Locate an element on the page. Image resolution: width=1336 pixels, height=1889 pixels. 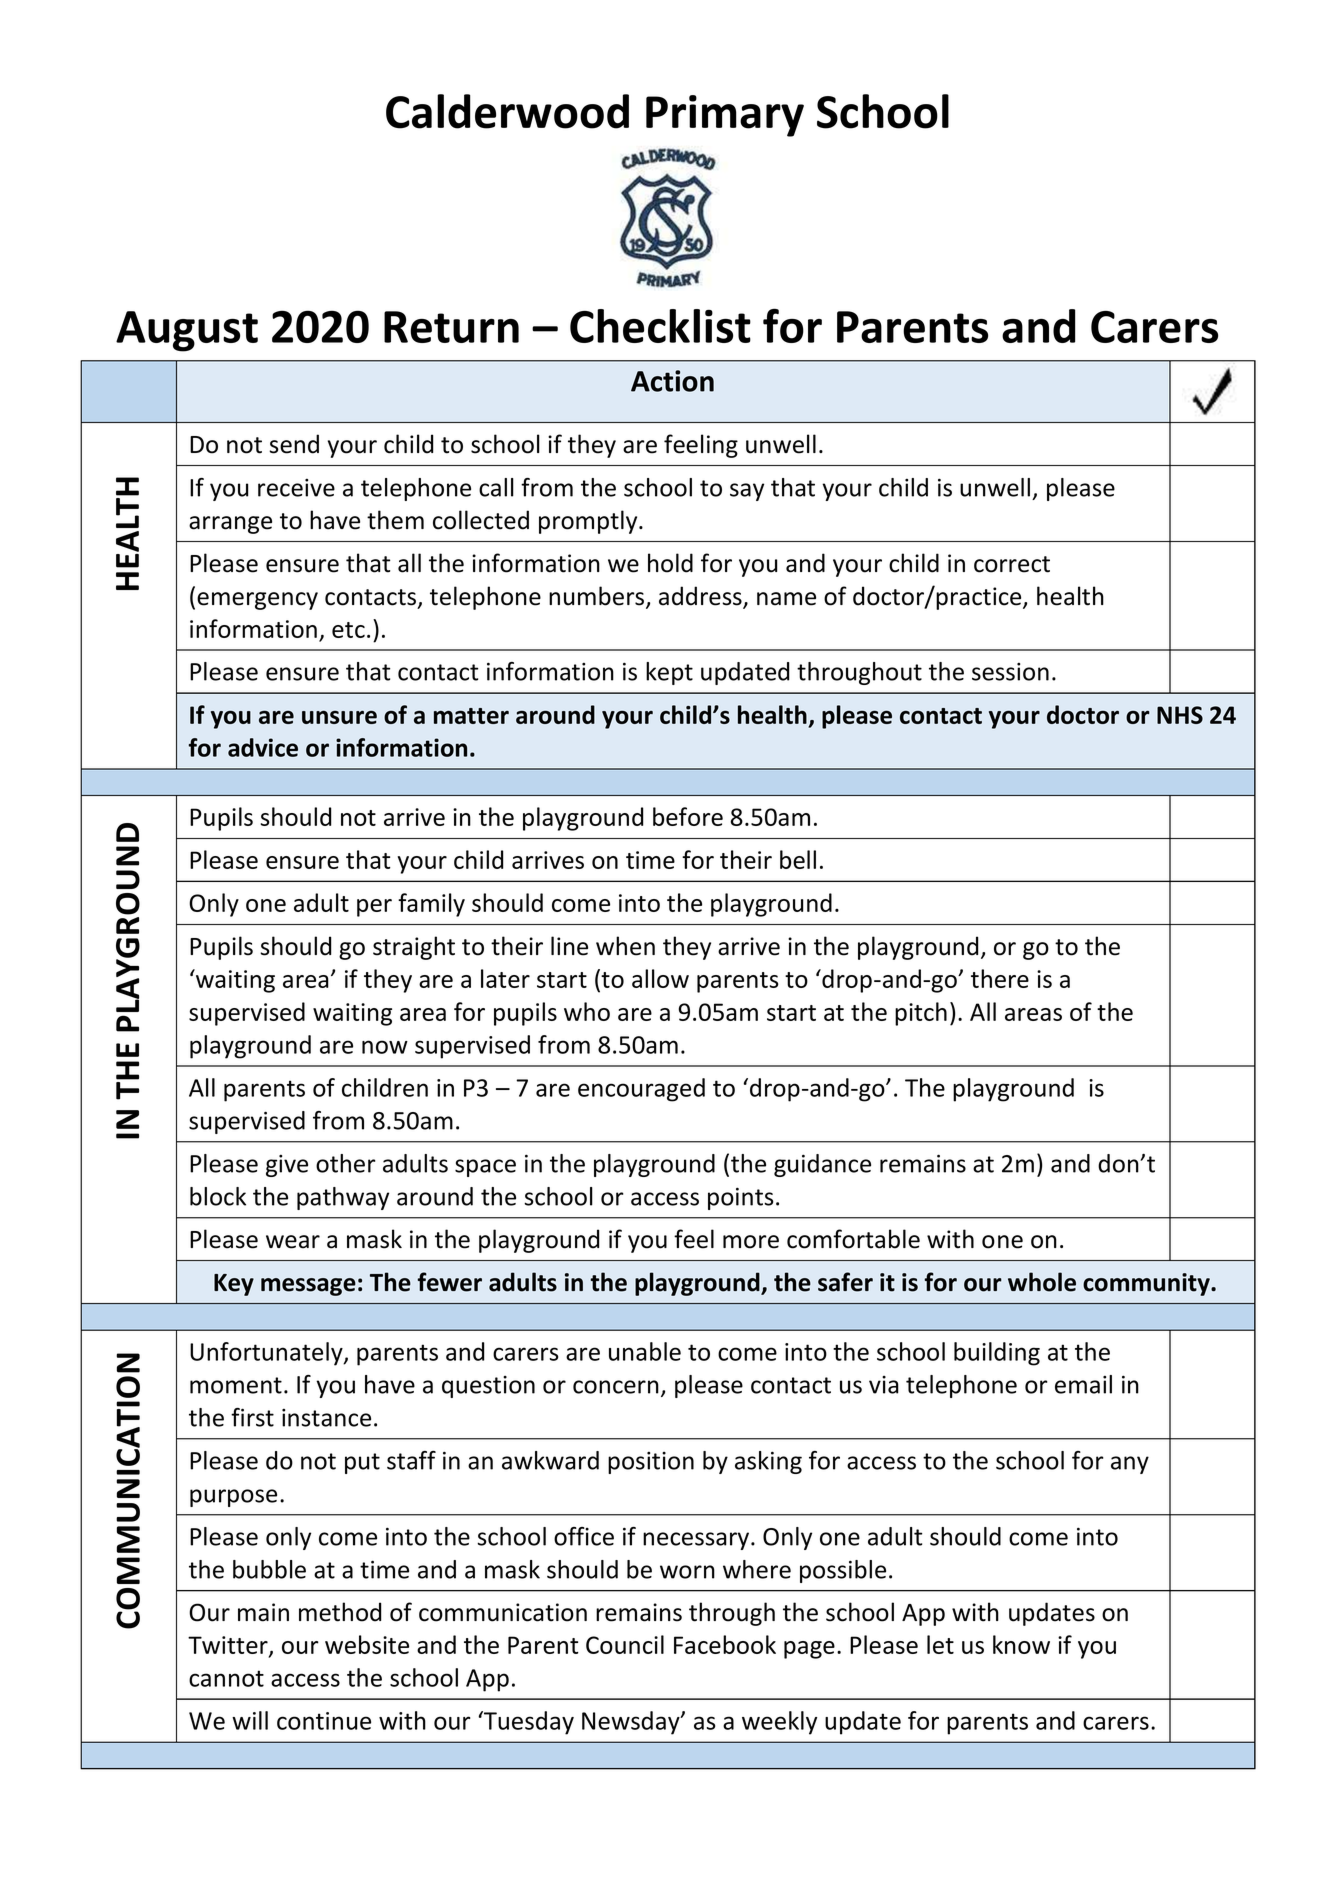
August is located at coordinates (187, 331).
